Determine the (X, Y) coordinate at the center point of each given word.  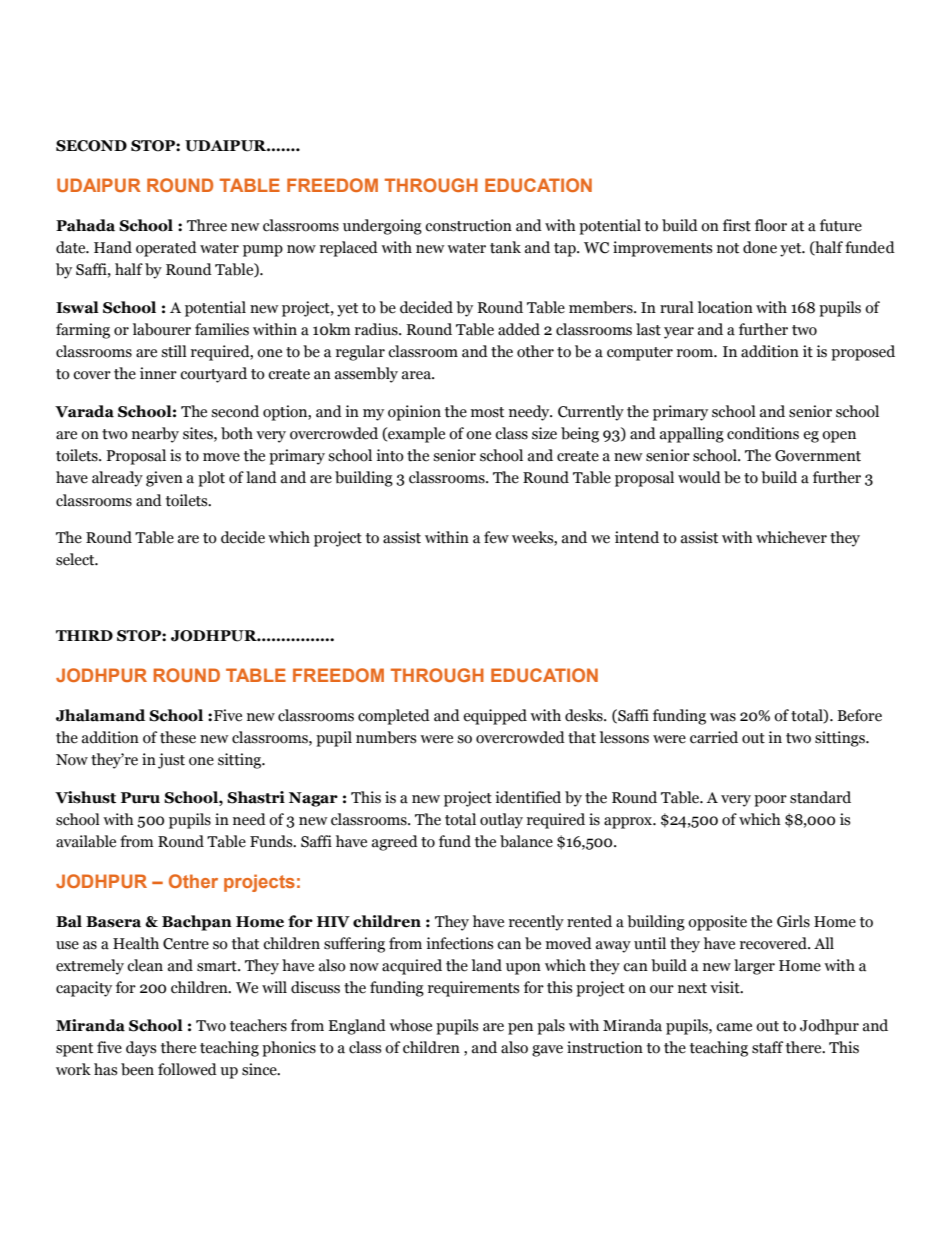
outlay (501, 821)
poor (770, 801)
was (723, 717)
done (760, 247)
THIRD (84, 635)
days (141, 1049)
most (487, 412)
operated (166, 249)
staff (767, 1047)
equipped (495, 717)
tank (505, 247)
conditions (763, 433)
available (86, 841)
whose (410, 1025)
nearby (155, 435)
